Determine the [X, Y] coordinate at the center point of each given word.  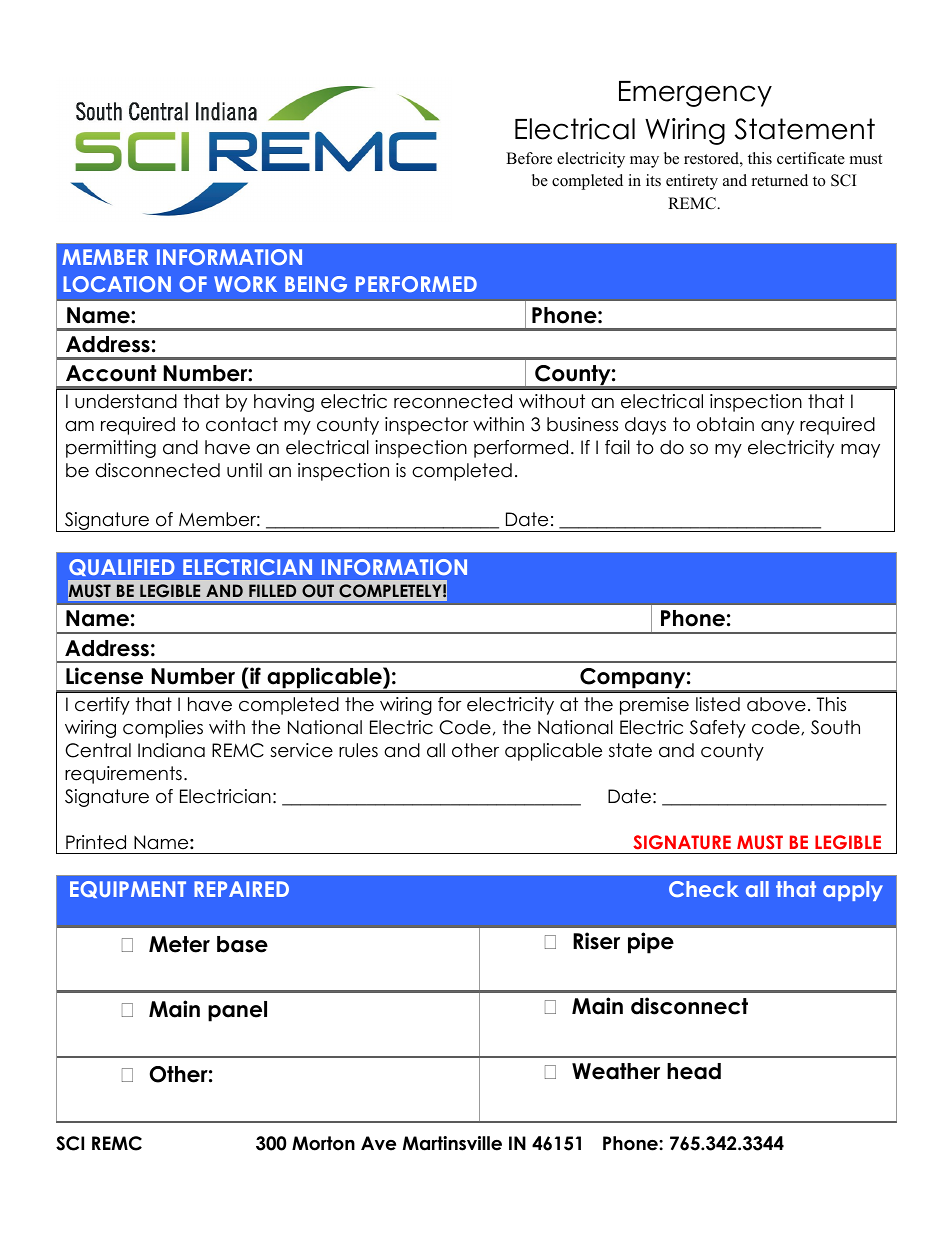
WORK [245, 284]
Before [529, 158]
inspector [427, 426]
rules [358, 750]
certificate [811, 158]
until [244, 470]
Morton [323, 1143]
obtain [725, 424]
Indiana [171, 750]
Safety [718, 729]
